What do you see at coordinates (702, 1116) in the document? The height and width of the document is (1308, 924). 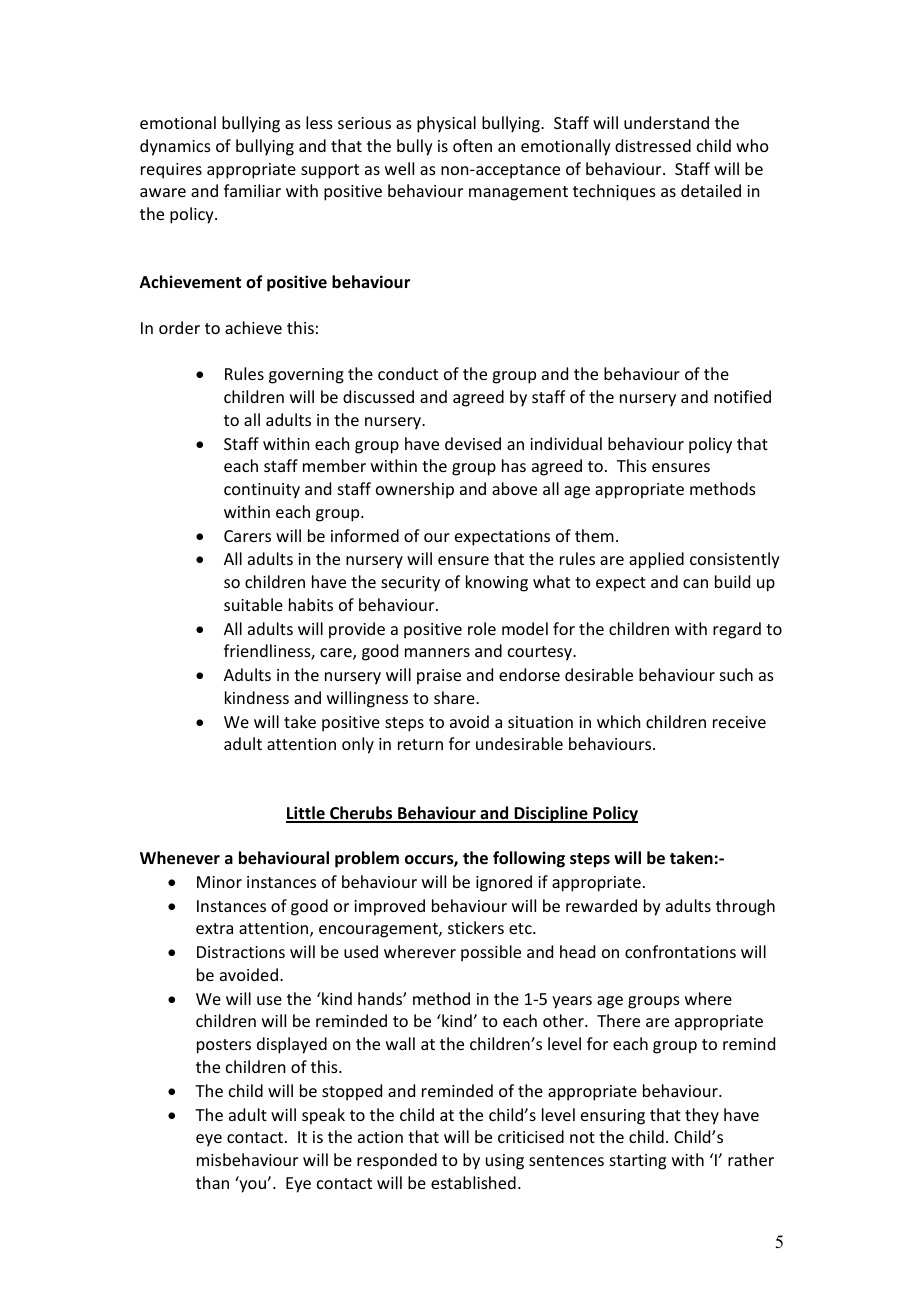 I see `they` at bounding box center [702, 1116].
